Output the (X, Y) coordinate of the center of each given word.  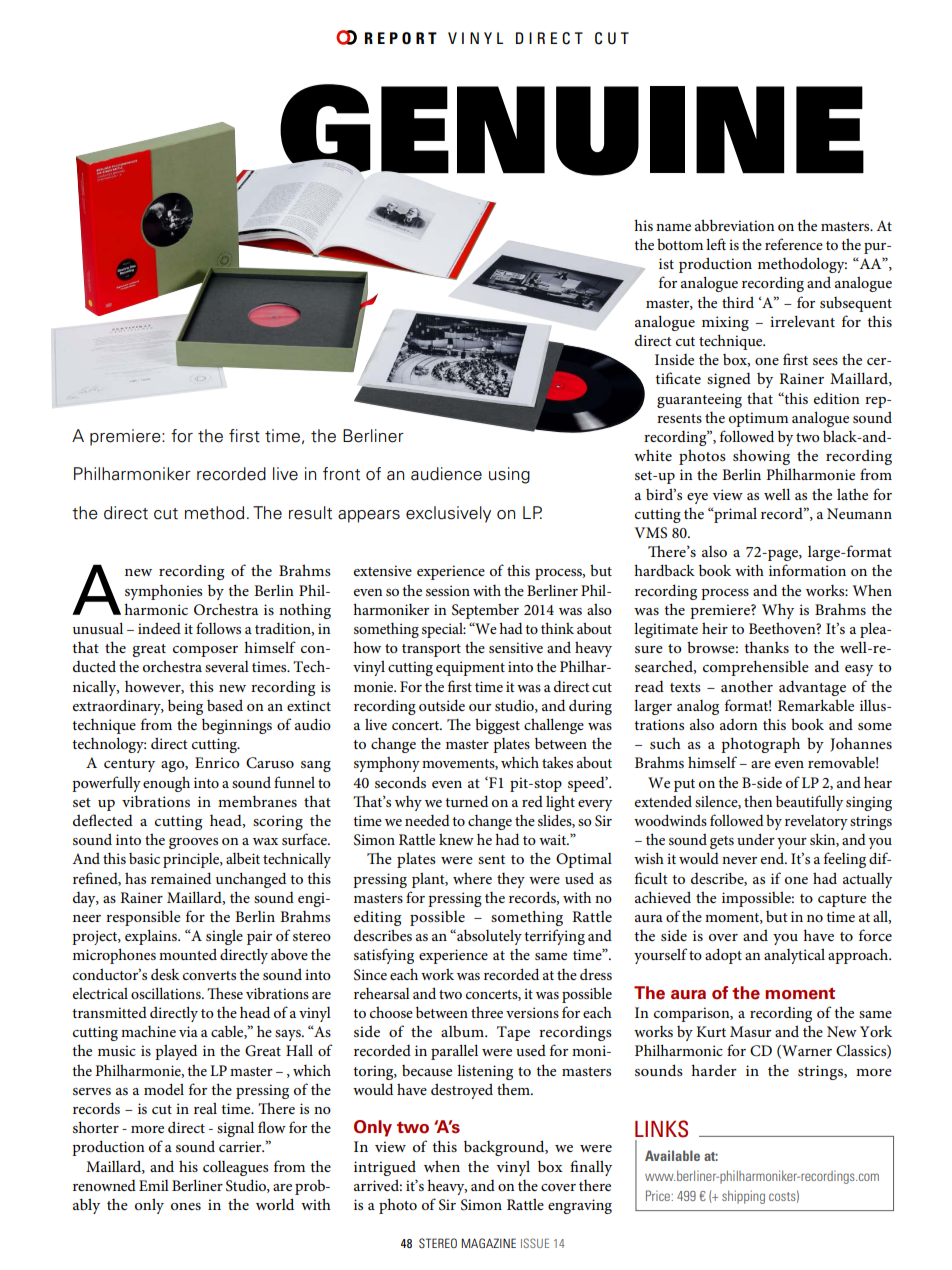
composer (205, 651)
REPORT (401, 38)
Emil (154, 1185)
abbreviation (734, 225)
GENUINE (572, 130)
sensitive (516, 647)
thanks (766, 647)
